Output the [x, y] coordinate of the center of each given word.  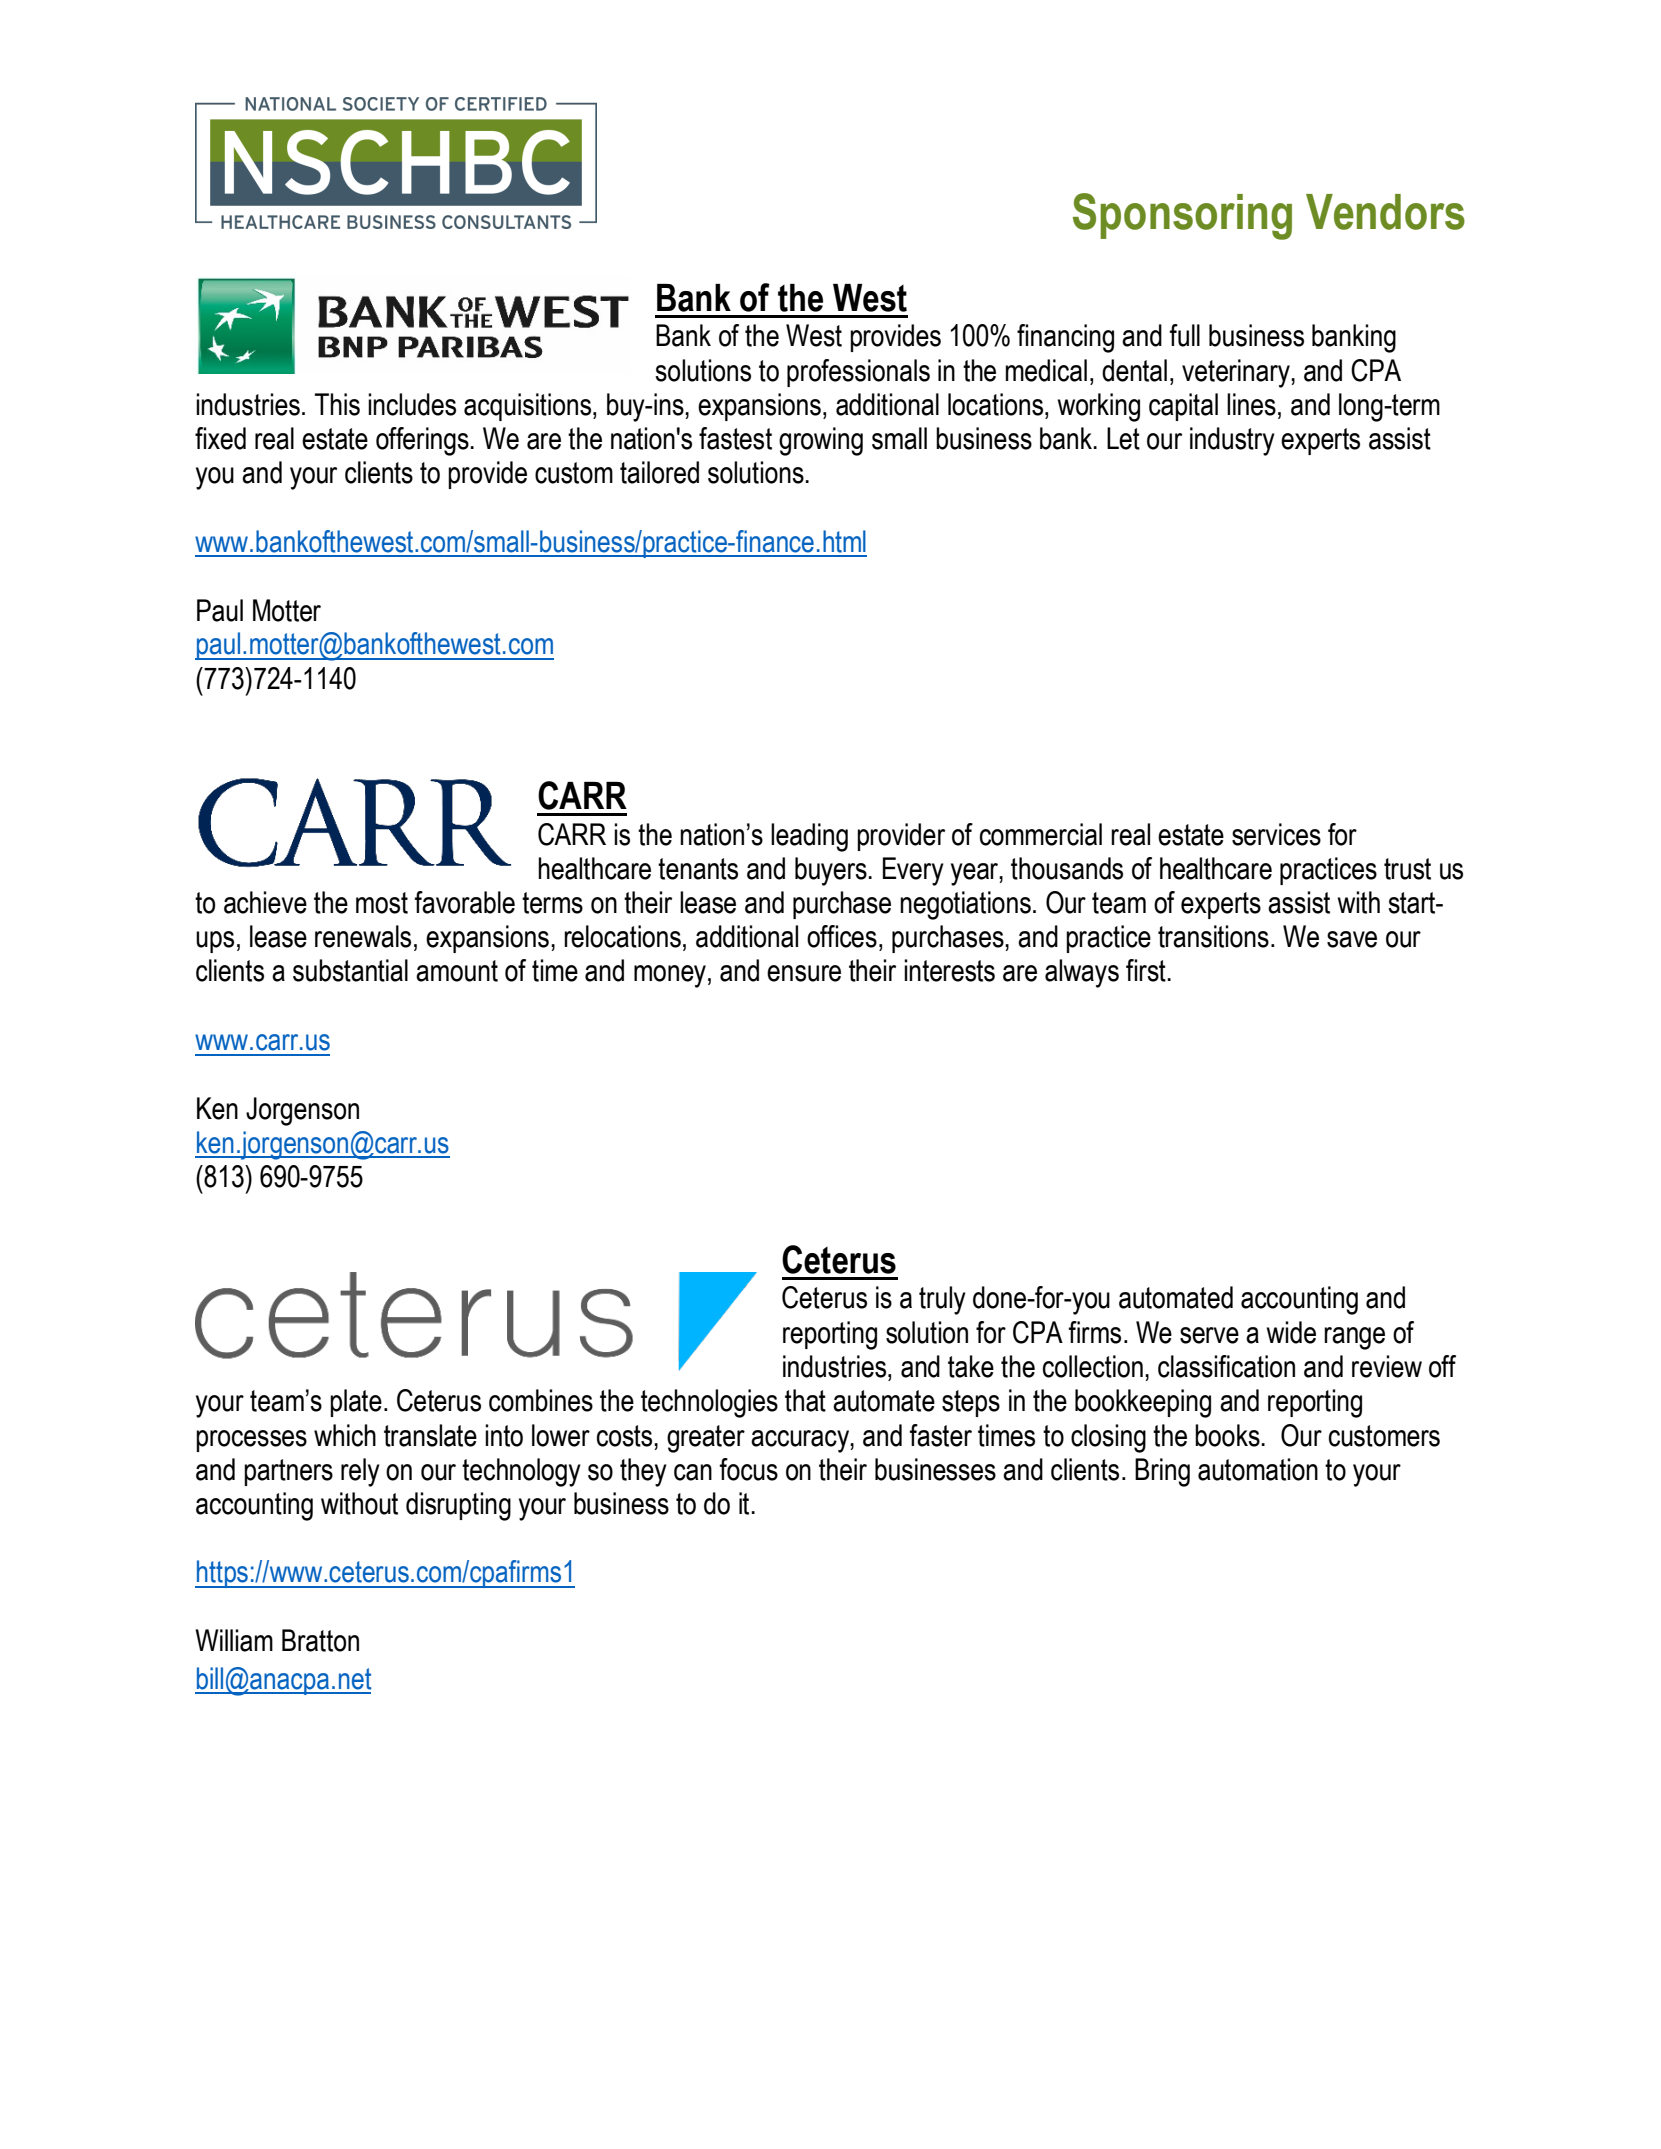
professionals [858, 373]
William [234, 1640]
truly [942, 1300]
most [382, 903]
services [1276, 834]
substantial [350, 970]
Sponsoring [1182, 216]
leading [809, 837]
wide [1291, 1332]
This [337, 404]
